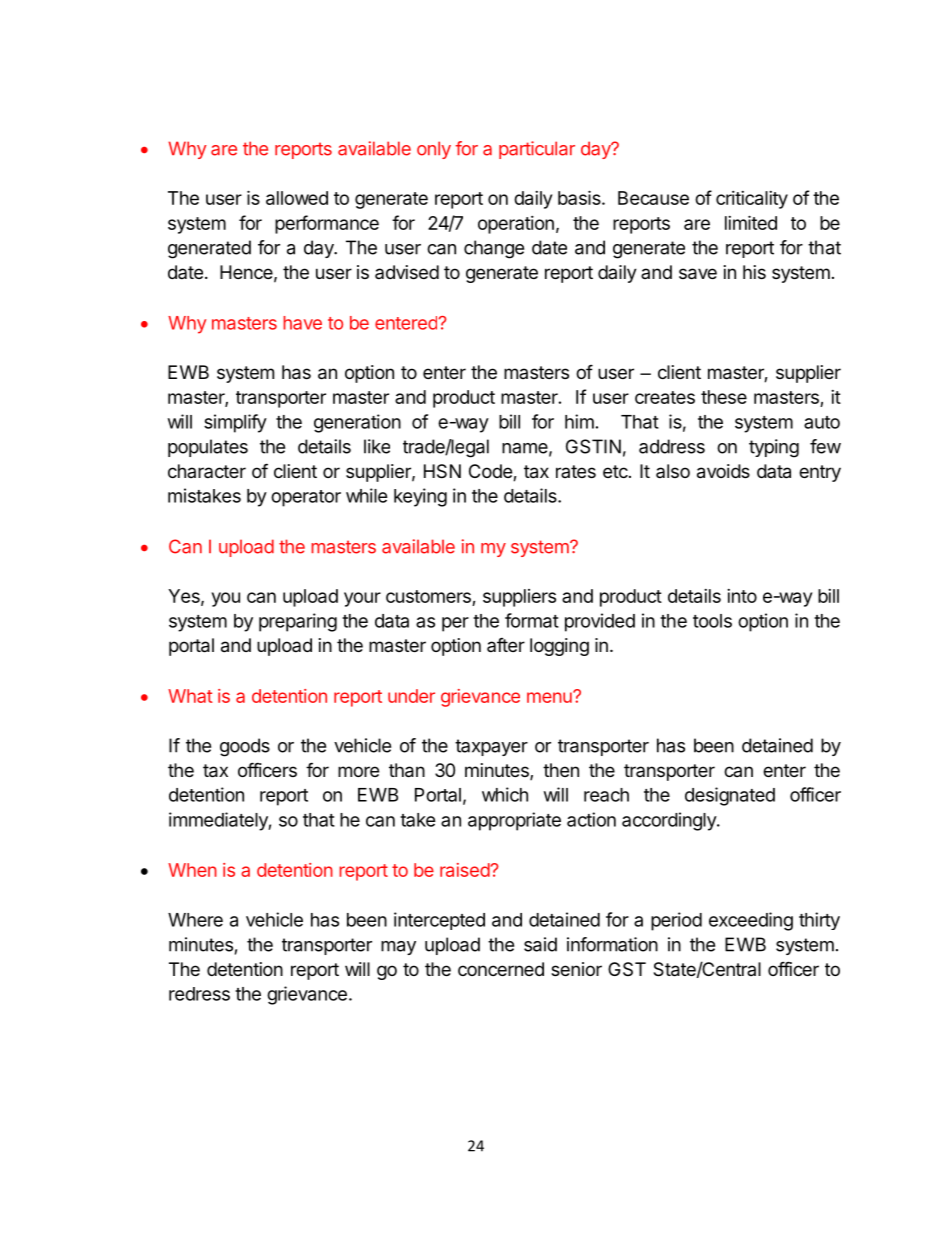 The height and width of the document is (1233, 952). I want to click on exceeding, so click(751, 921).
